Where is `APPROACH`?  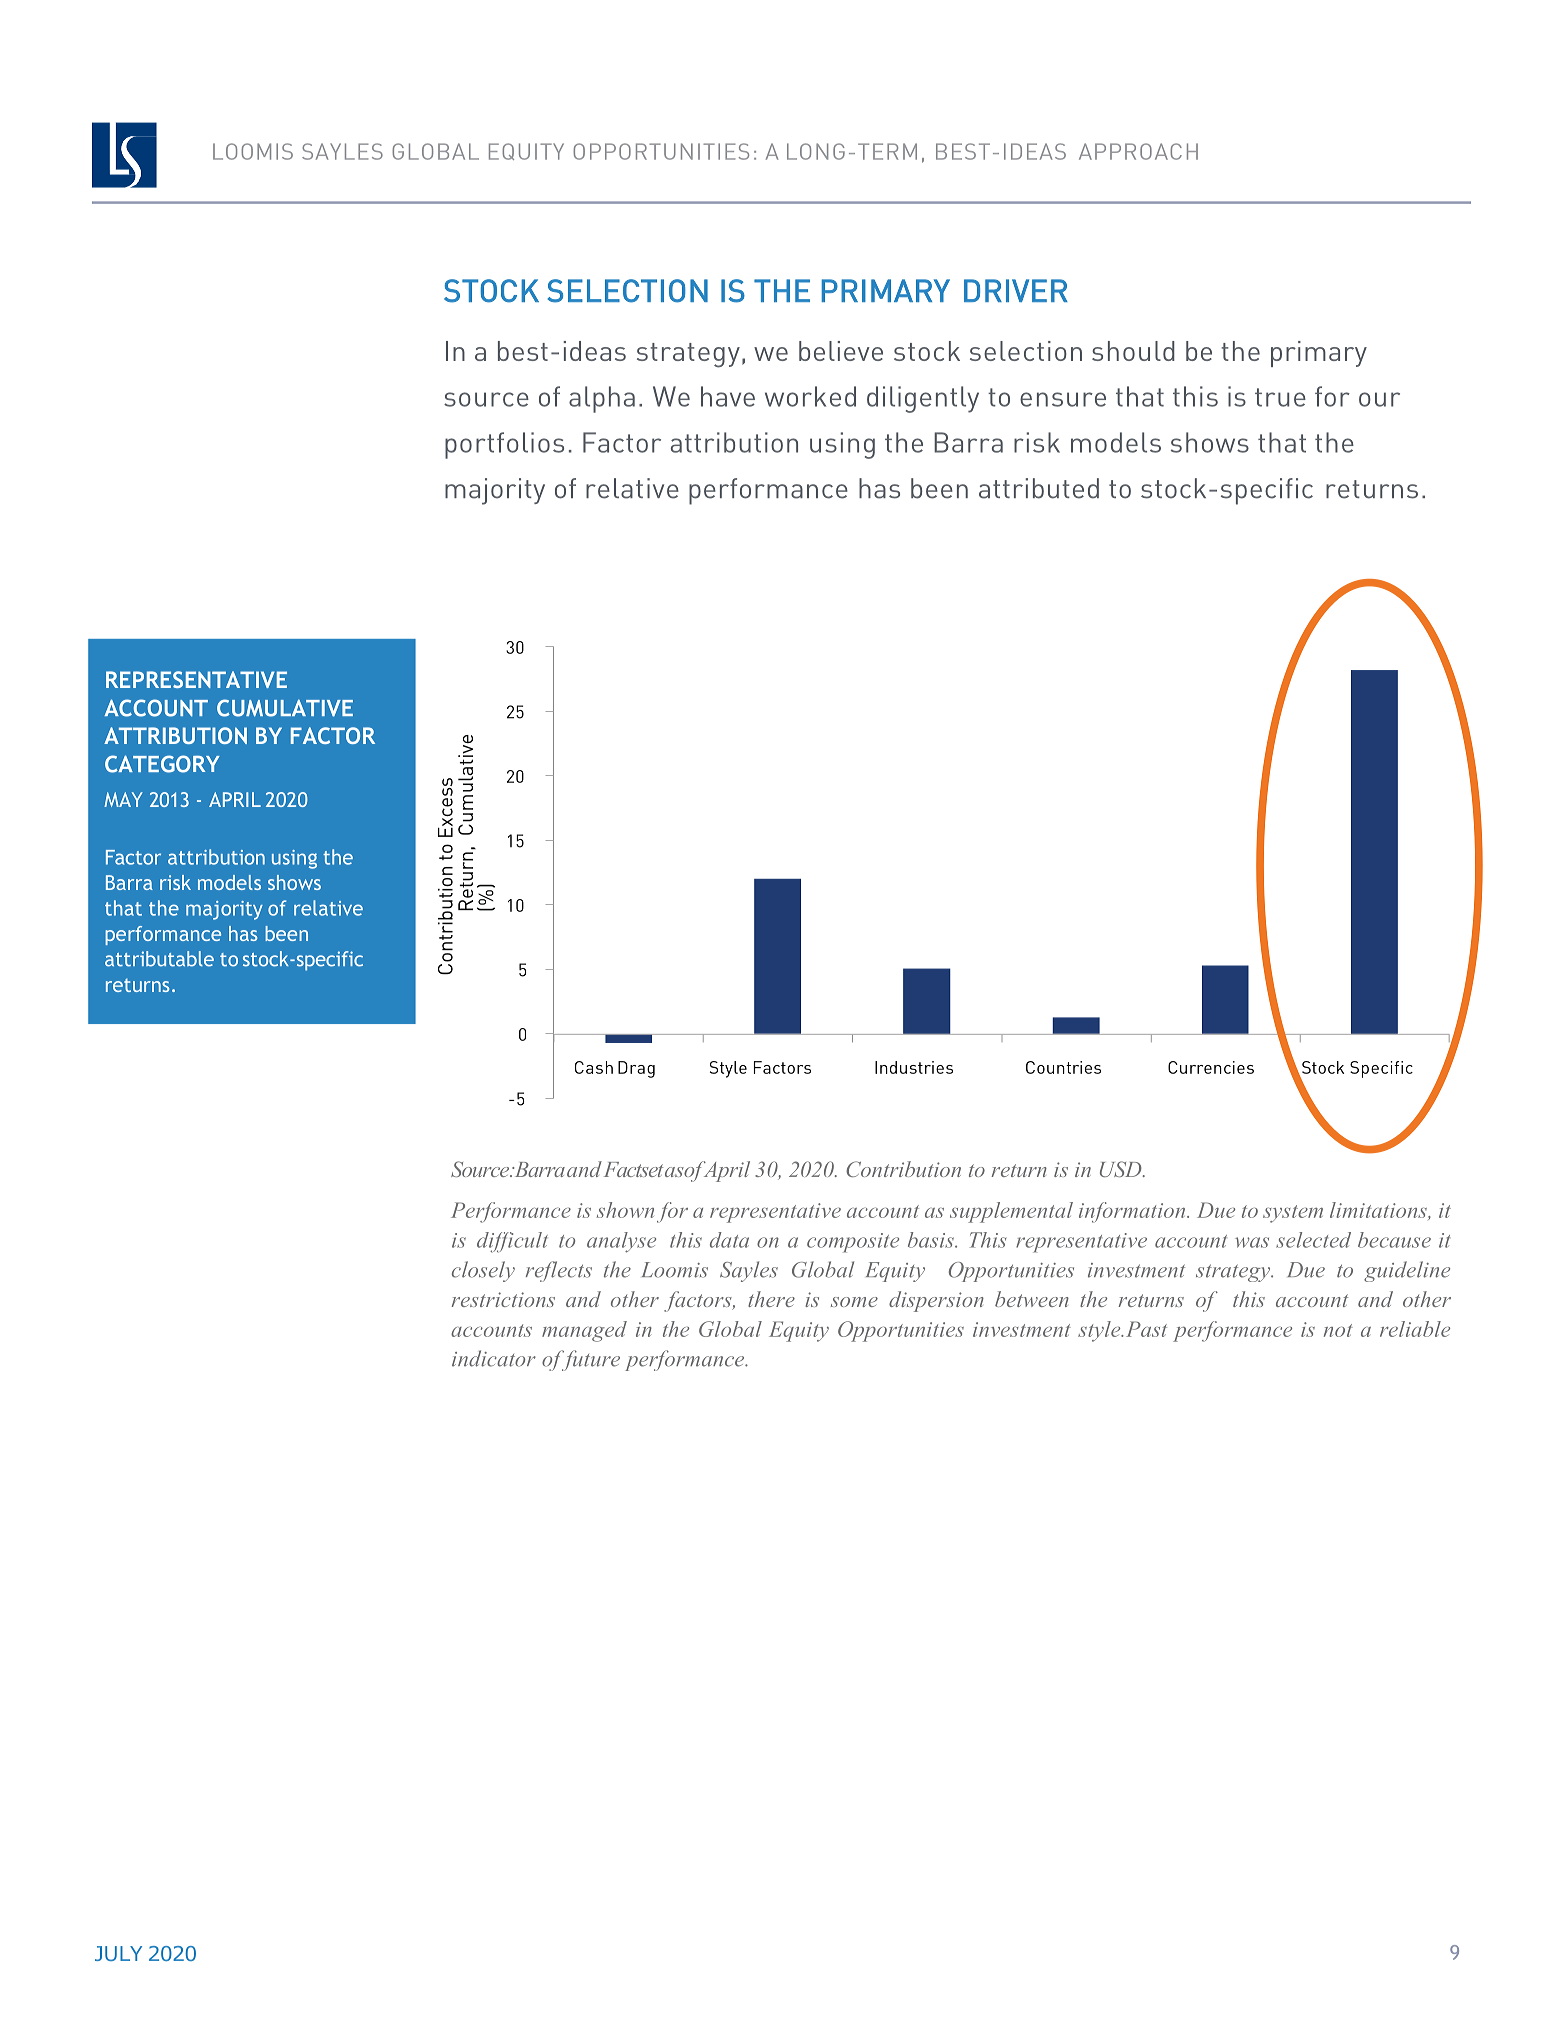 APPROACH is located at coordinates (1138, 151).
